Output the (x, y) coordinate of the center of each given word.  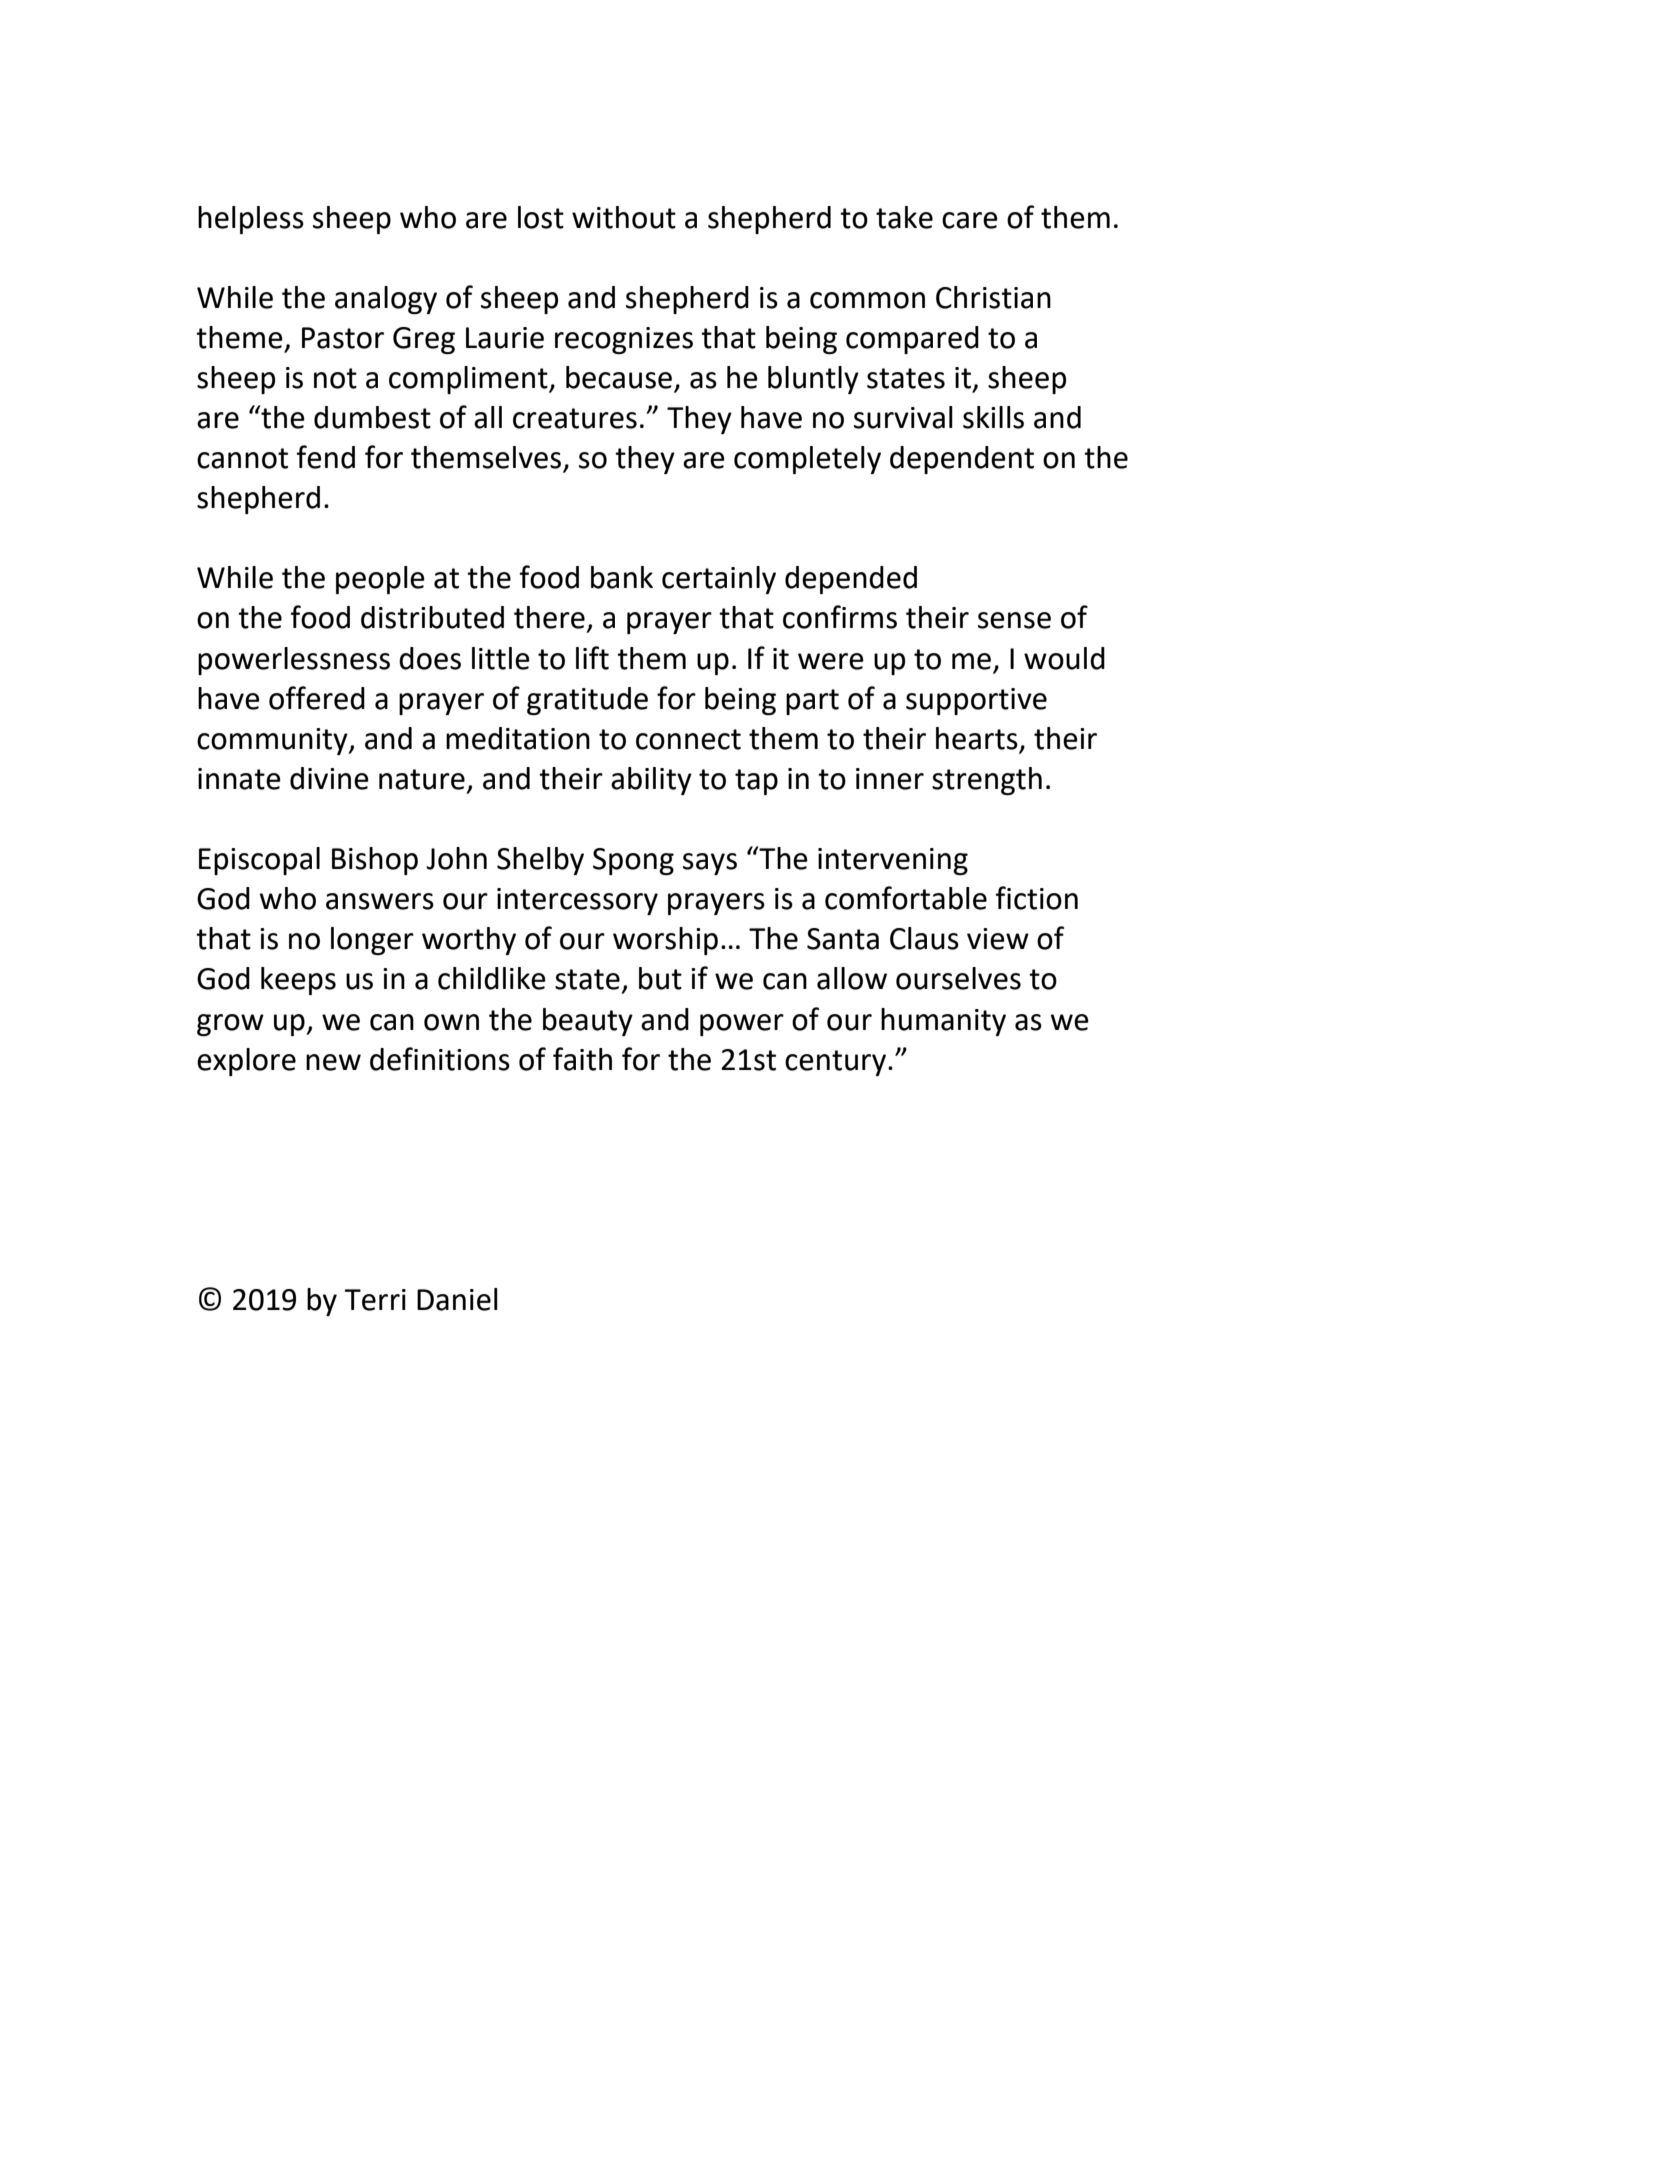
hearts (977, 738)
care (970, 220)
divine (329, 778)
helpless (251, 220)
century (835, 1063)
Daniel (457, 1299)
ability (651, 781)
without (624, 217)
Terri (375, 1300)
